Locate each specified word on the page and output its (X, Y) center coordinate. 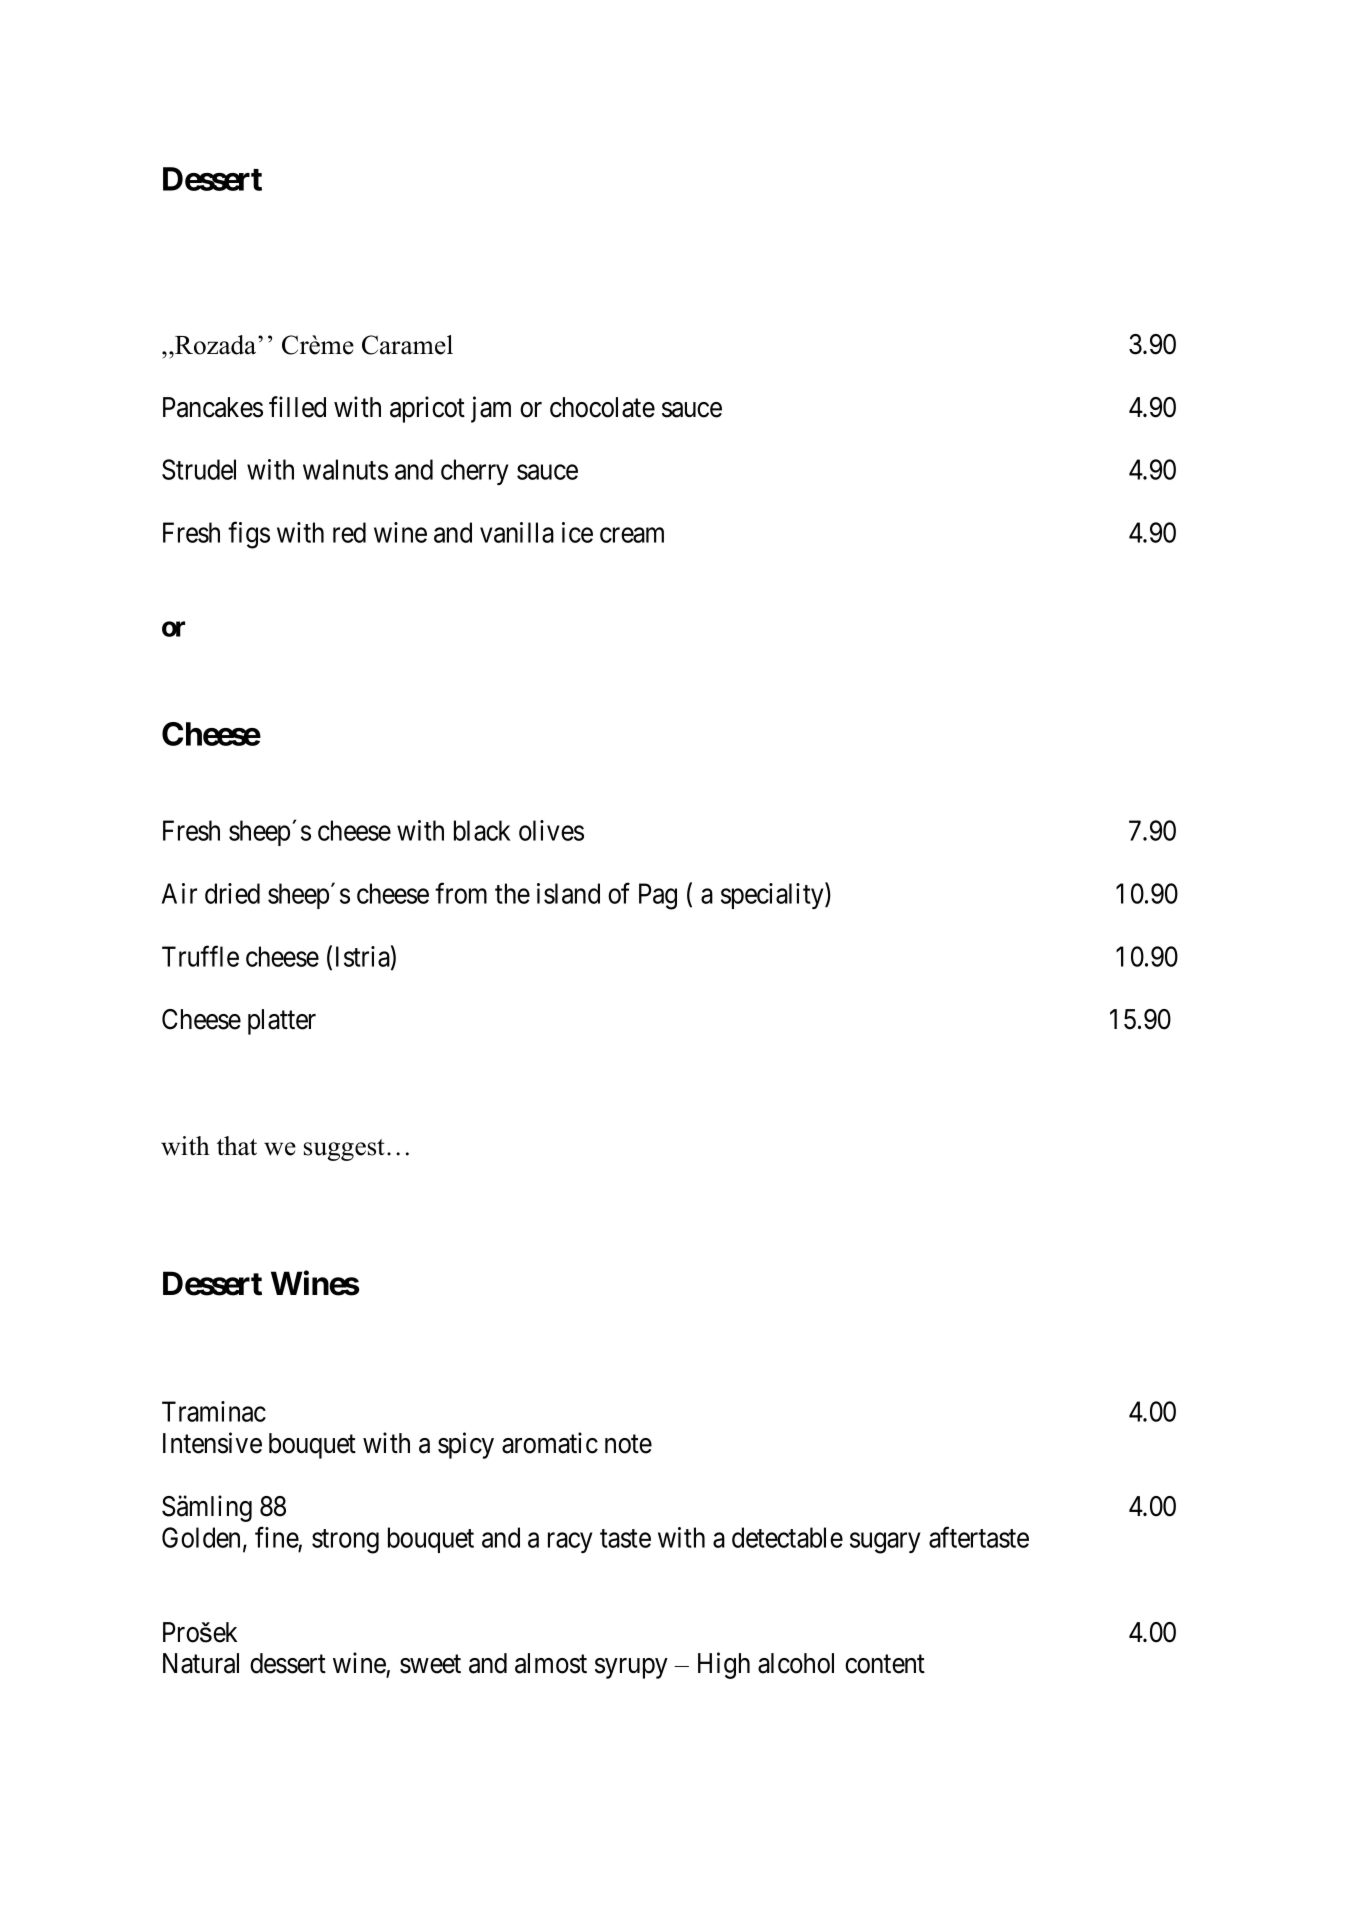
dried (232, 893)
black (482, 830)
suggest (344, 1150)
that (237, 1146)
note (628, 1444)
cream (632, 535)
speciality (773, 896)
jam (491, 409)
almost (551, 1663)
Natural (201, 1663)
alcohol (796, 1663)
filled (297, 407)
